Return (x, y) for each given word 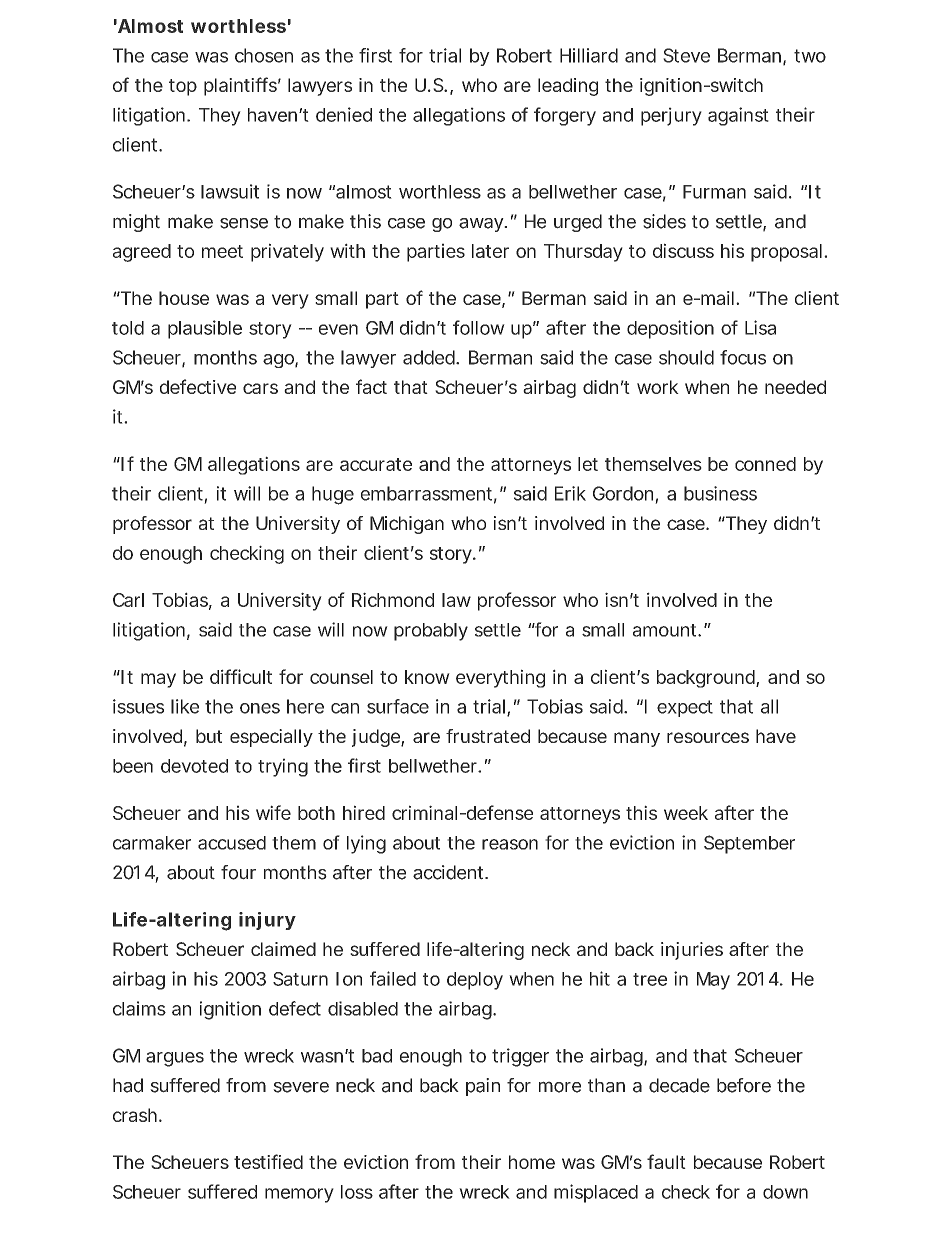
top (183, 87)
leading (568, 87)
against (738, 116)
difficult (241, 676)
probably (431, 632)
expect (685, 708)
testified (268, 1161)
